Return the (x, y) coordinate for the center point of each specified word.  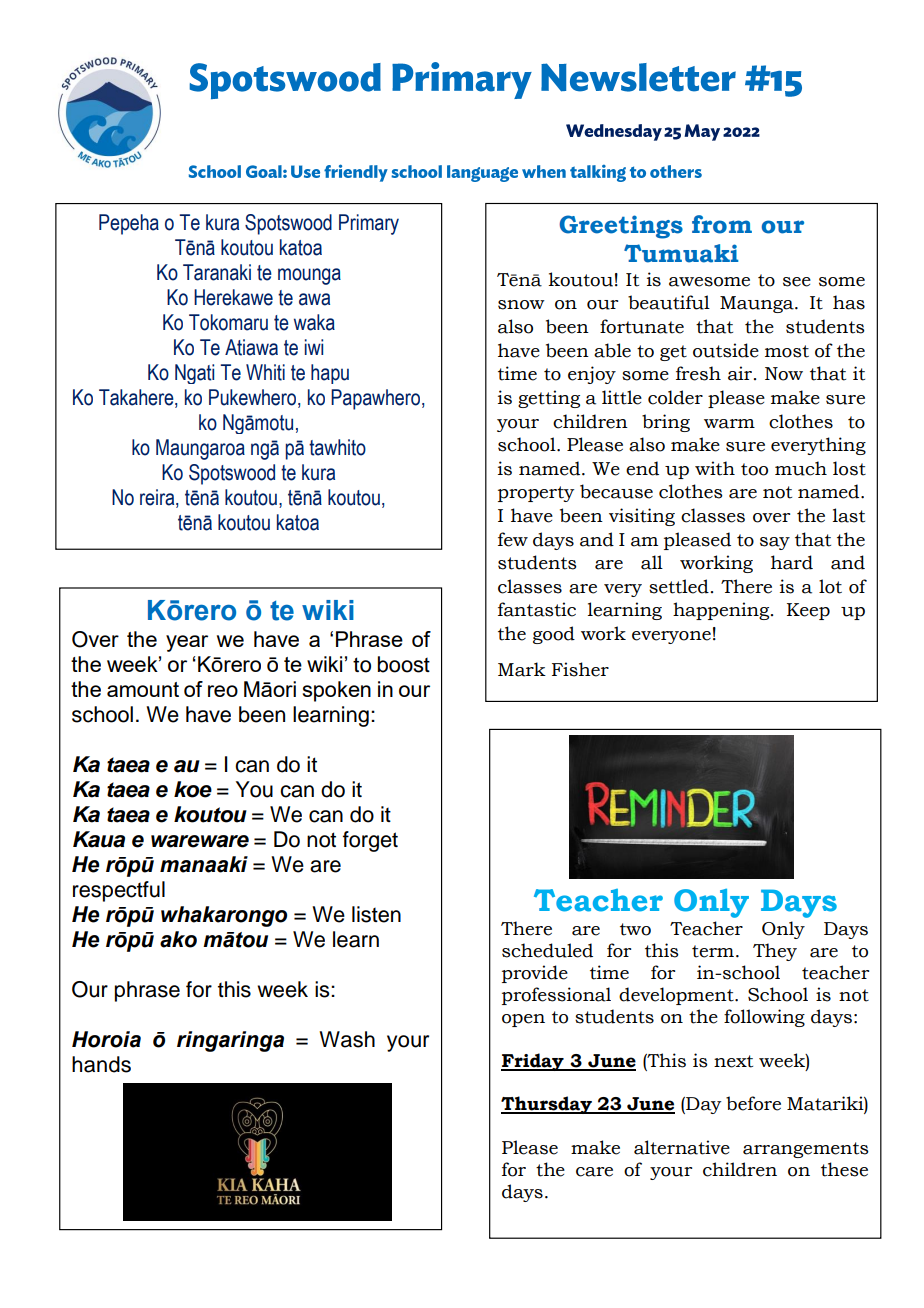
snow (521, 305)
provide (535, 974)
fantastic (537, 609)
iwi (314, 347)
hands (101, 1064)
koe (193, 789)
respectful (119, 891)
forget (370, 841)
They (775, 952)
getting (549, 399)
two (635, 929)
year (187, 643)
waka (314, 322)
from (722, 224)
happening (722, 611)
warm (729, 424)
